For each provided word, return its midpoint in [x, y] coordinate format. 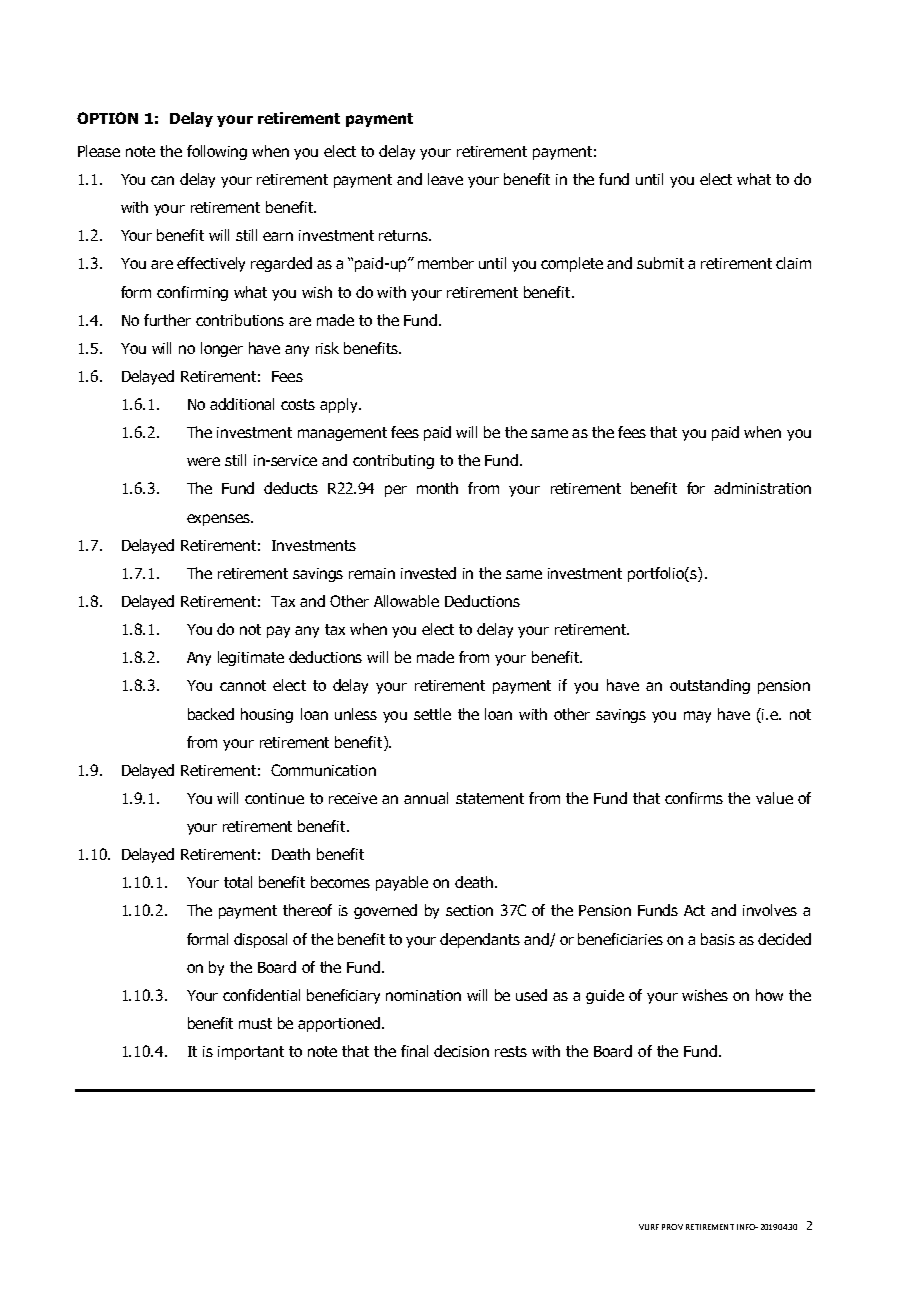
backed [211, 714]
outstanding [710, 686]
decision [461, 1051]
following [217, 152]
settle [432, 714]
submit [660, 263]
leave [445, 179]
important [251, 1053]
